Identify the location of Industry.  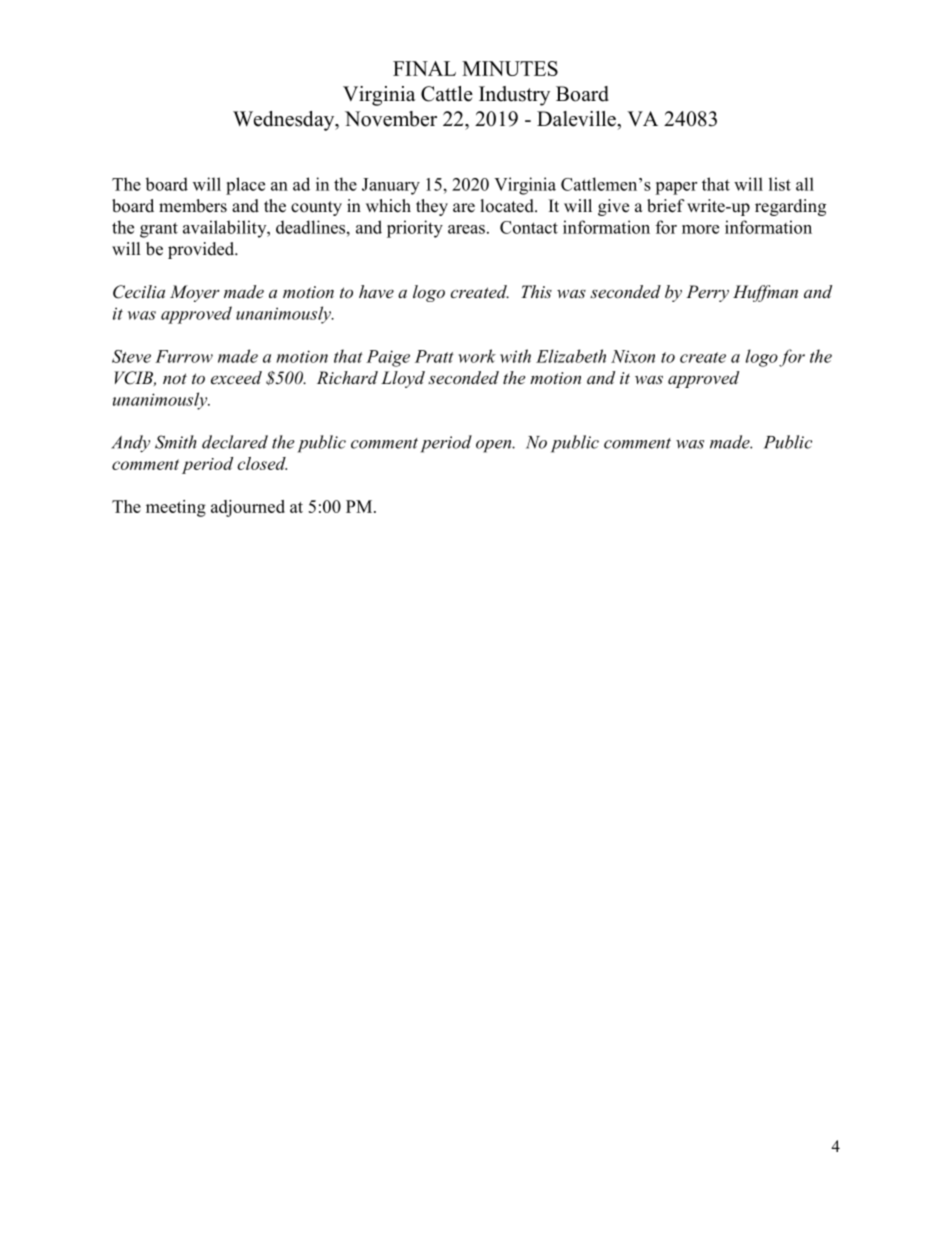
(514, 96).
